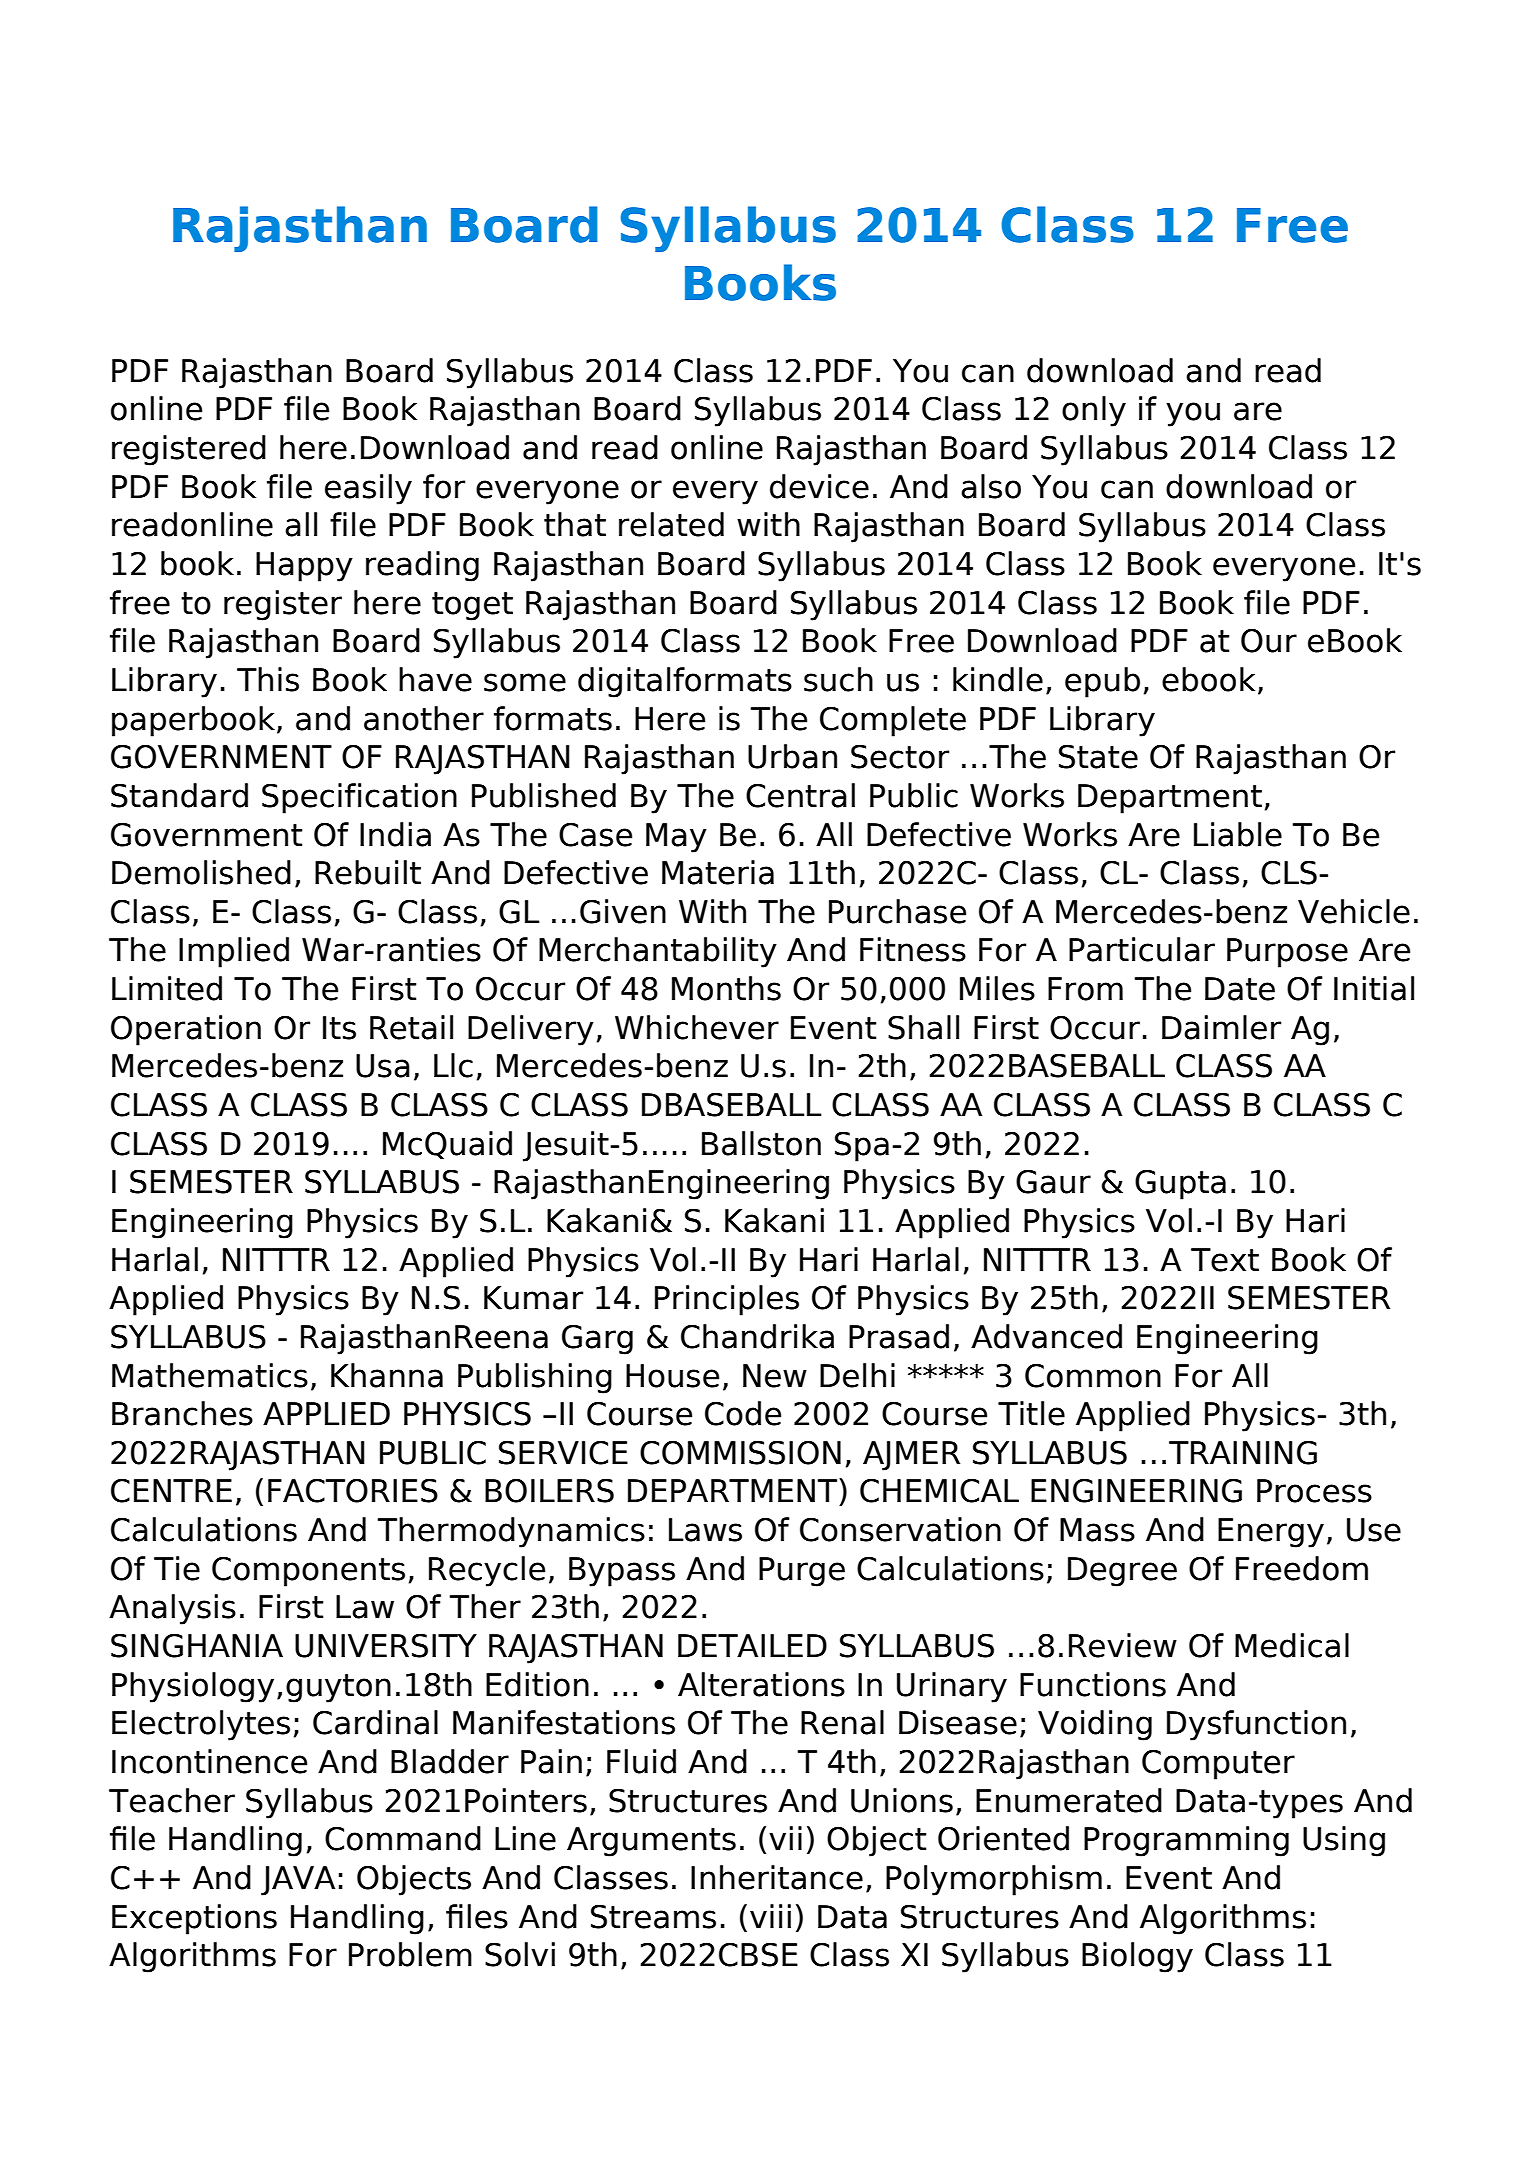  Describe the element at coordinates (368, 489) in the page. I see `easily` at that location.
